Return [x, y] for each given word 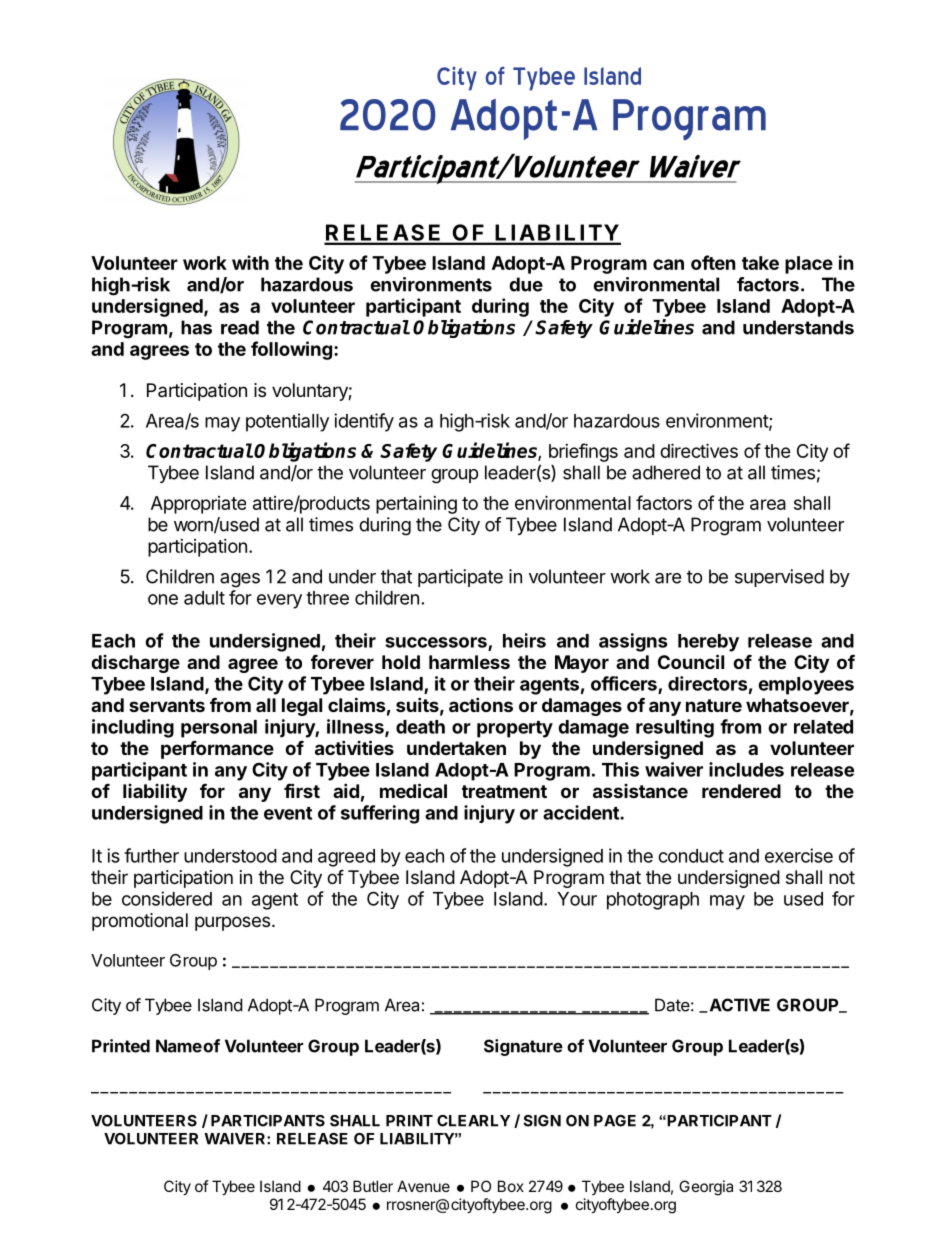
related [823, 727]
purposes [234, 923]
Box [511, 1186]
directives [699, 450]
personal [219, 729]
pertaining [416, 505]
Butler [373, 1186]
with [250, 262]
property [515, 729]
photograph [653, 901]
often [713, 262]
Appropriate [198, 505]
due [526, 284]
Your [577, 899]
